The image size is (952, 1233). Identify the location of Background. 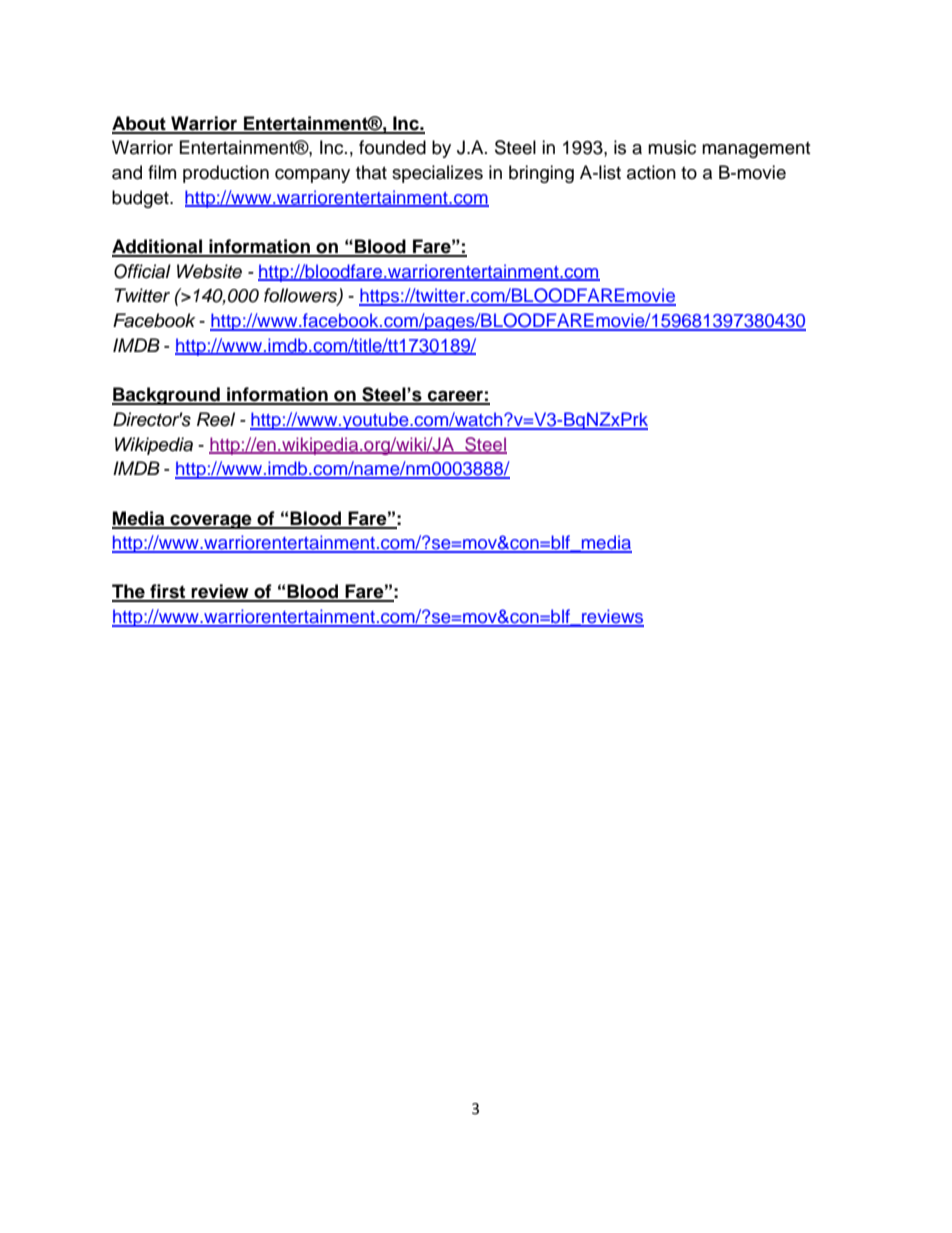
(167, 396).
